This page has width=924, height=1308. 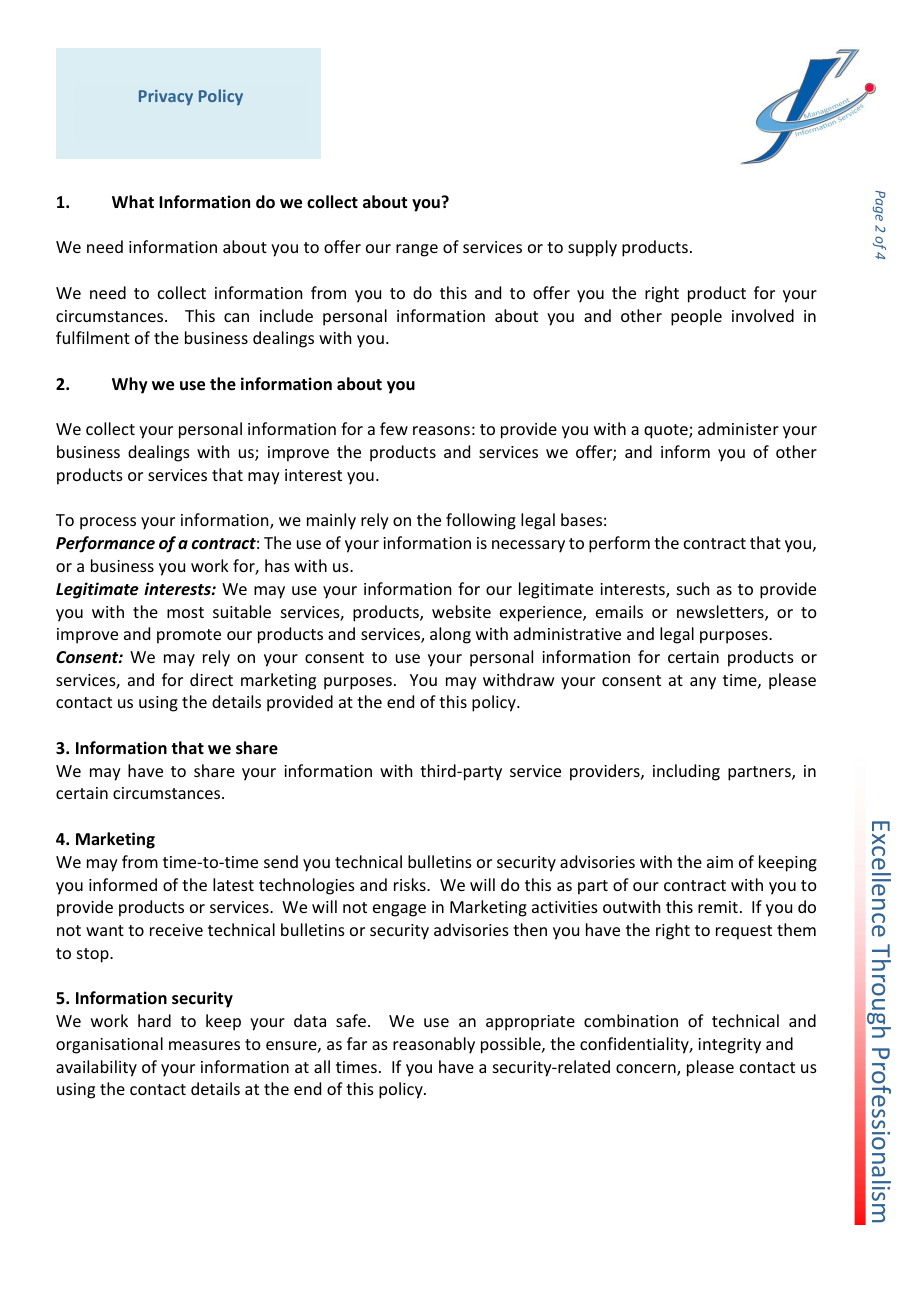 I want to click on measures, so click(x=204, y=1045).
